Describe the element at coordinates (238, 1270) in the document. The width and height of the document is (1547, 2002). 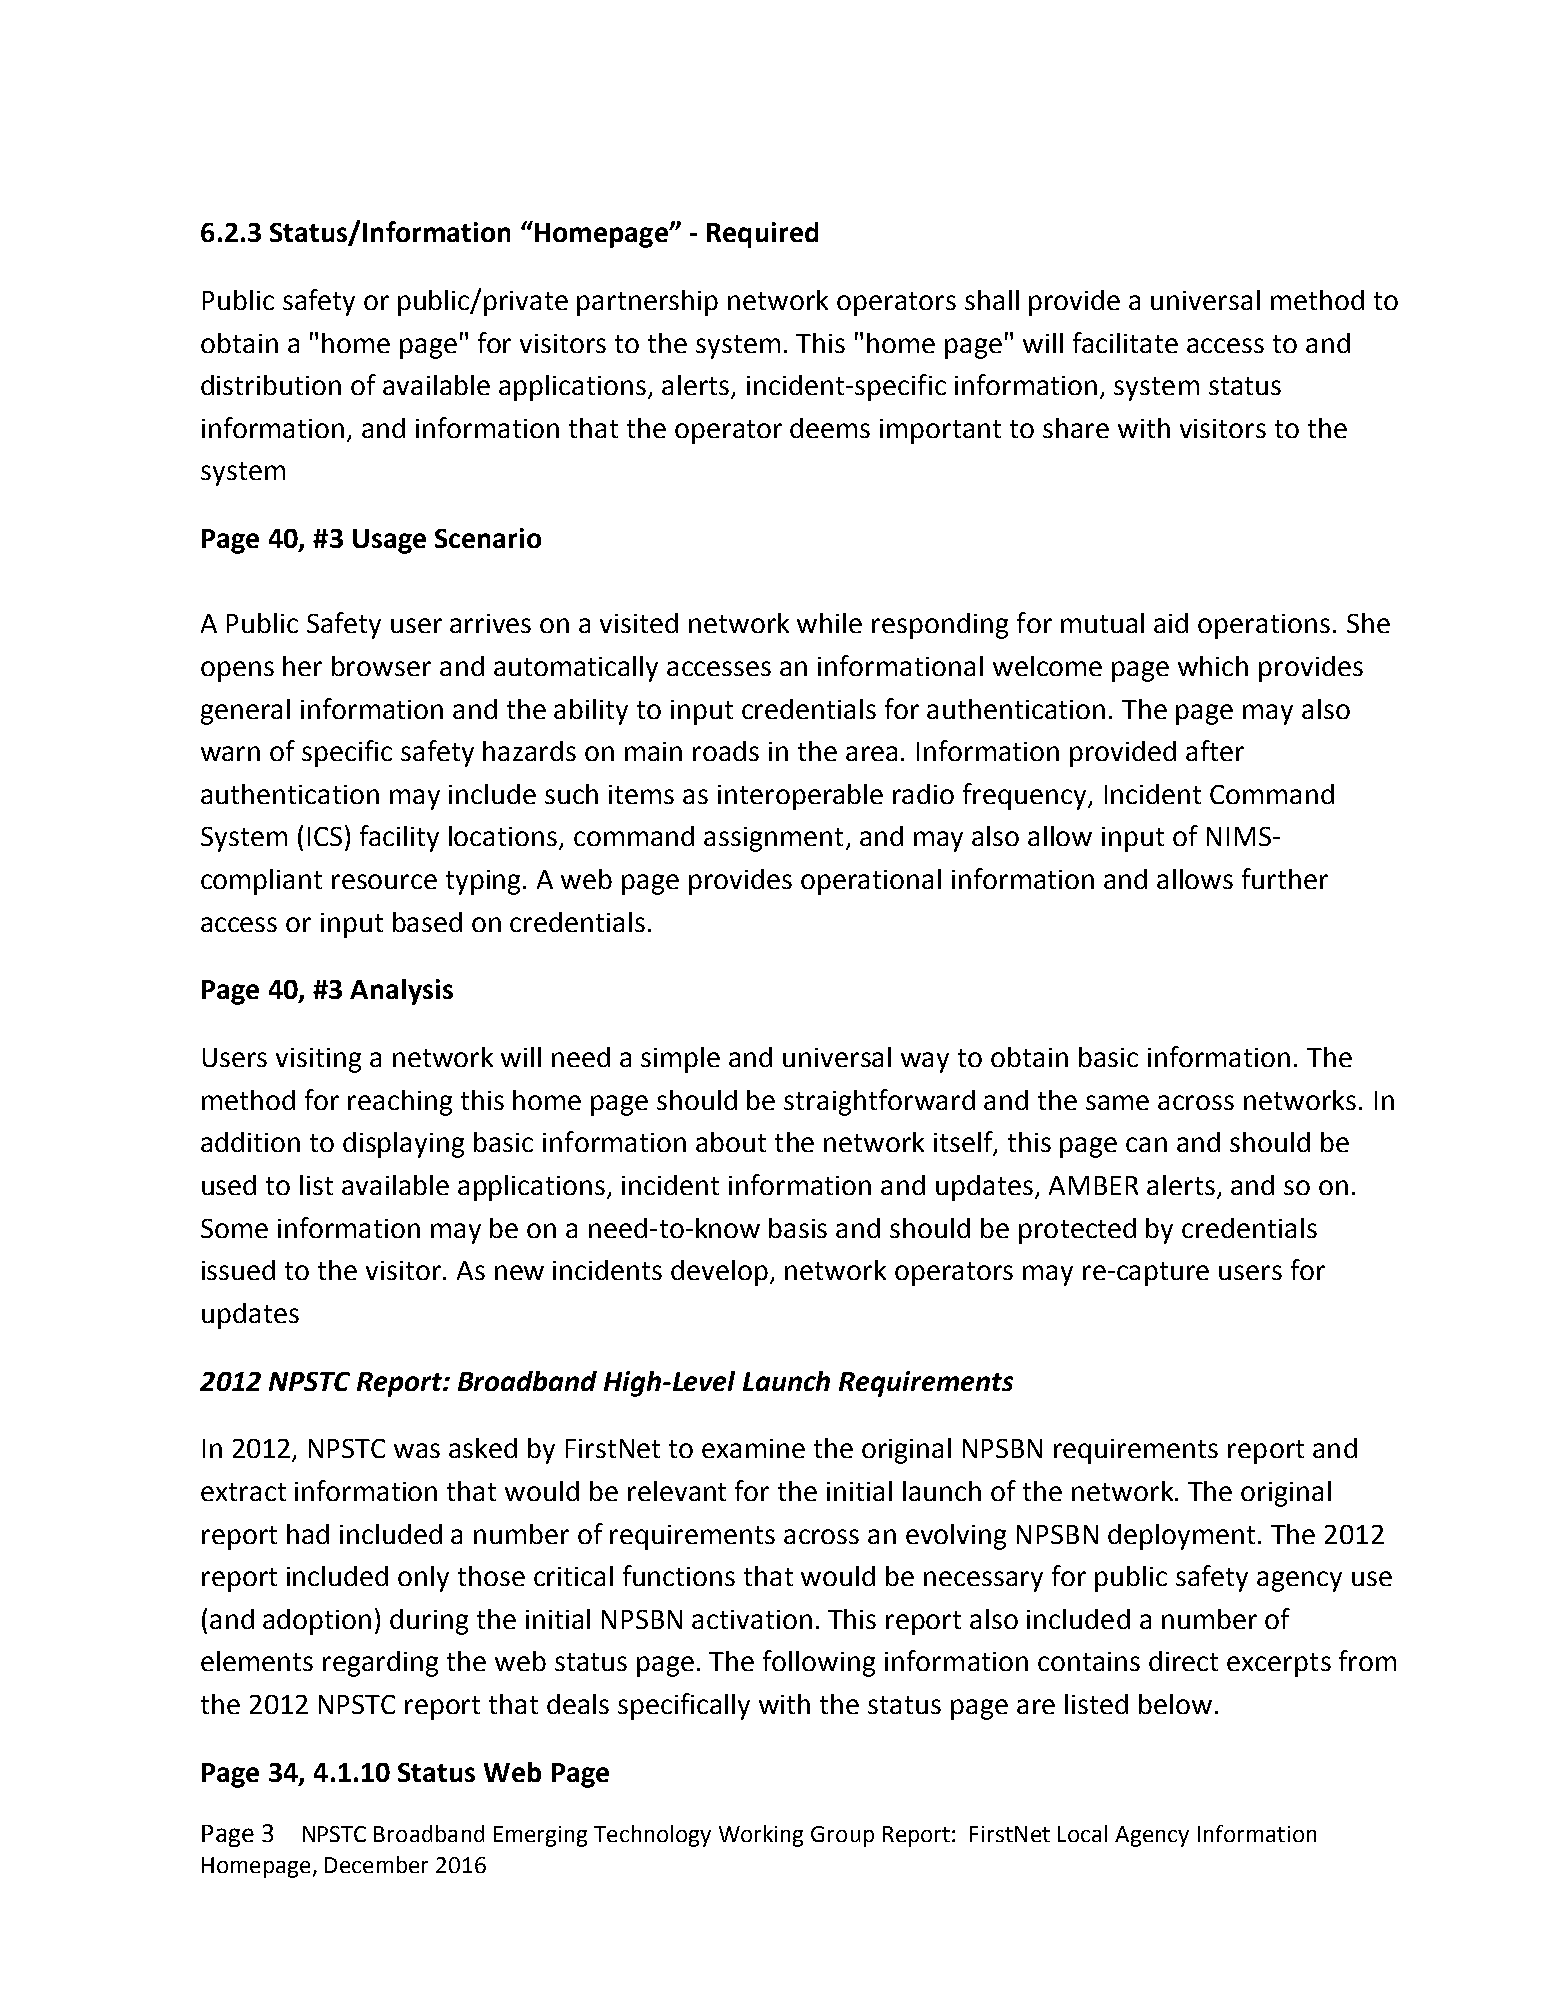
I see `issued` at that location.
